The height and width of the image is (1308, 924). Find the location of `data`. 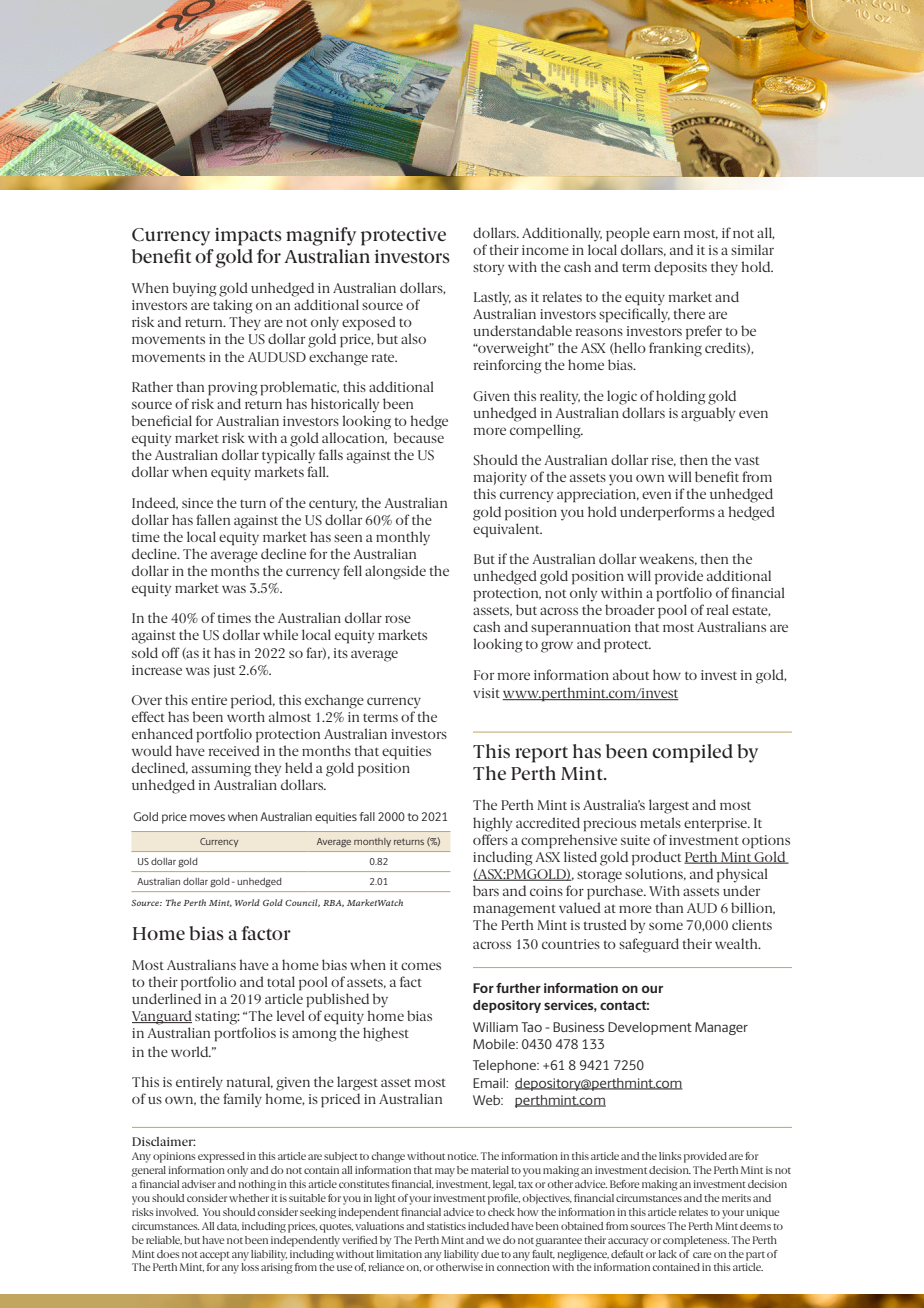

data is located at coordinates (228, 1226).
